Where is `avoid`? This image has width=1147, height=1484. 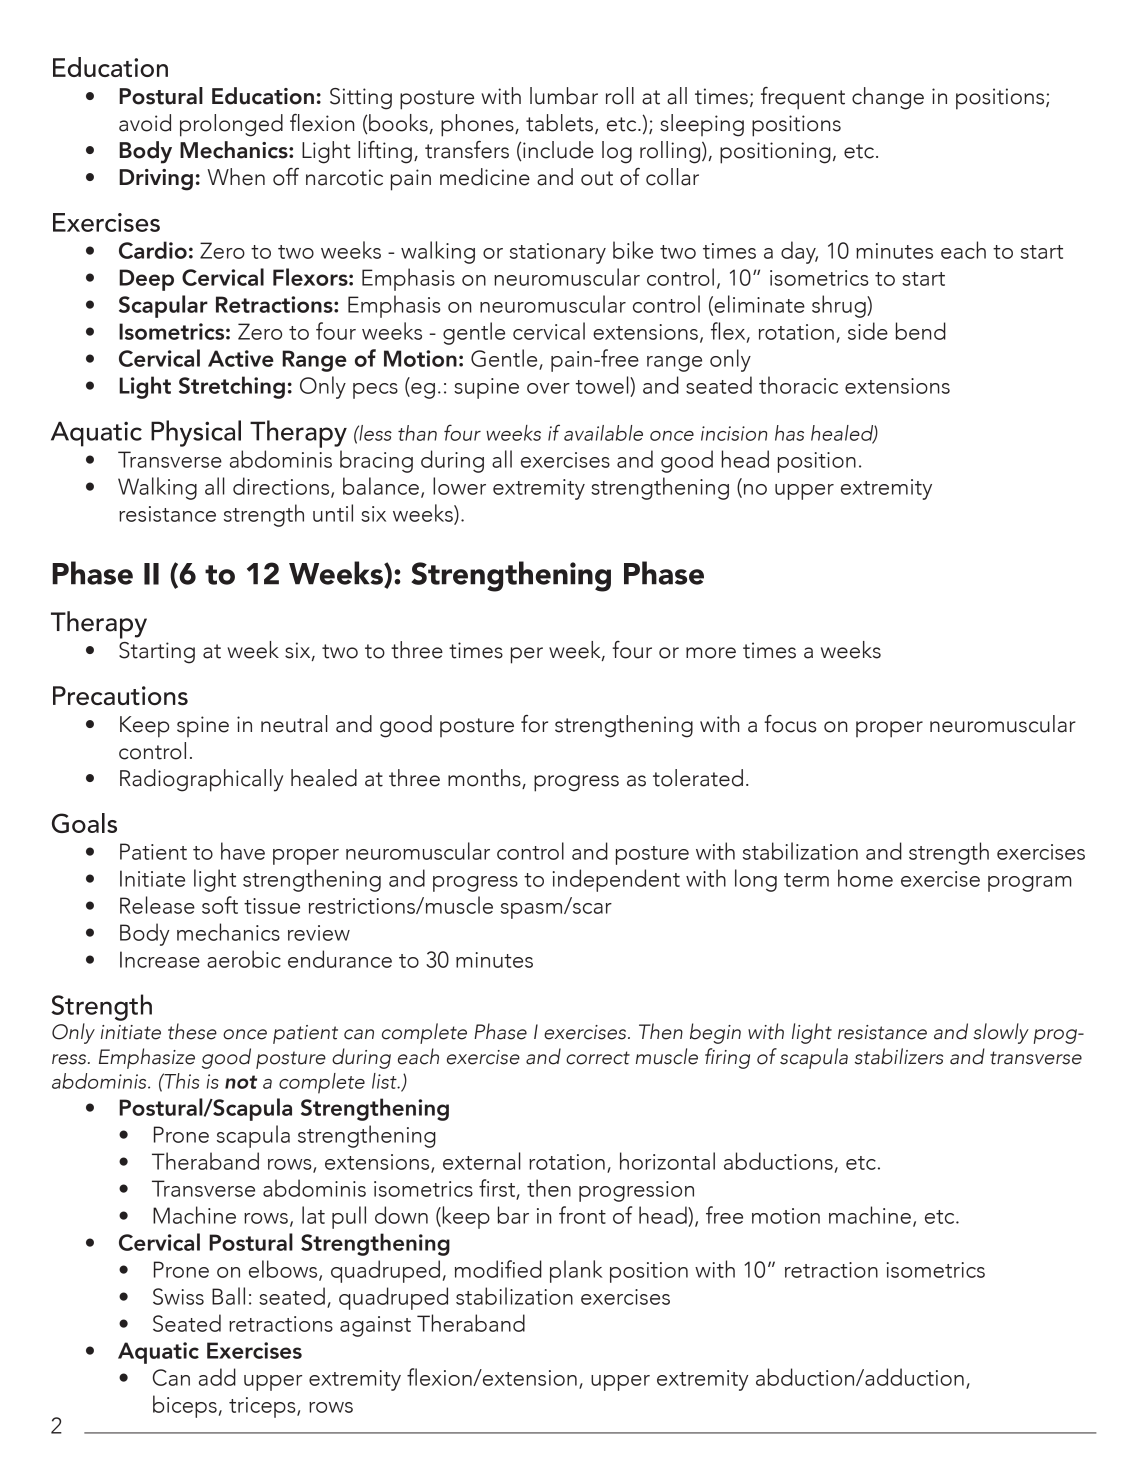 avoid is located at coordinates (145, 123).
